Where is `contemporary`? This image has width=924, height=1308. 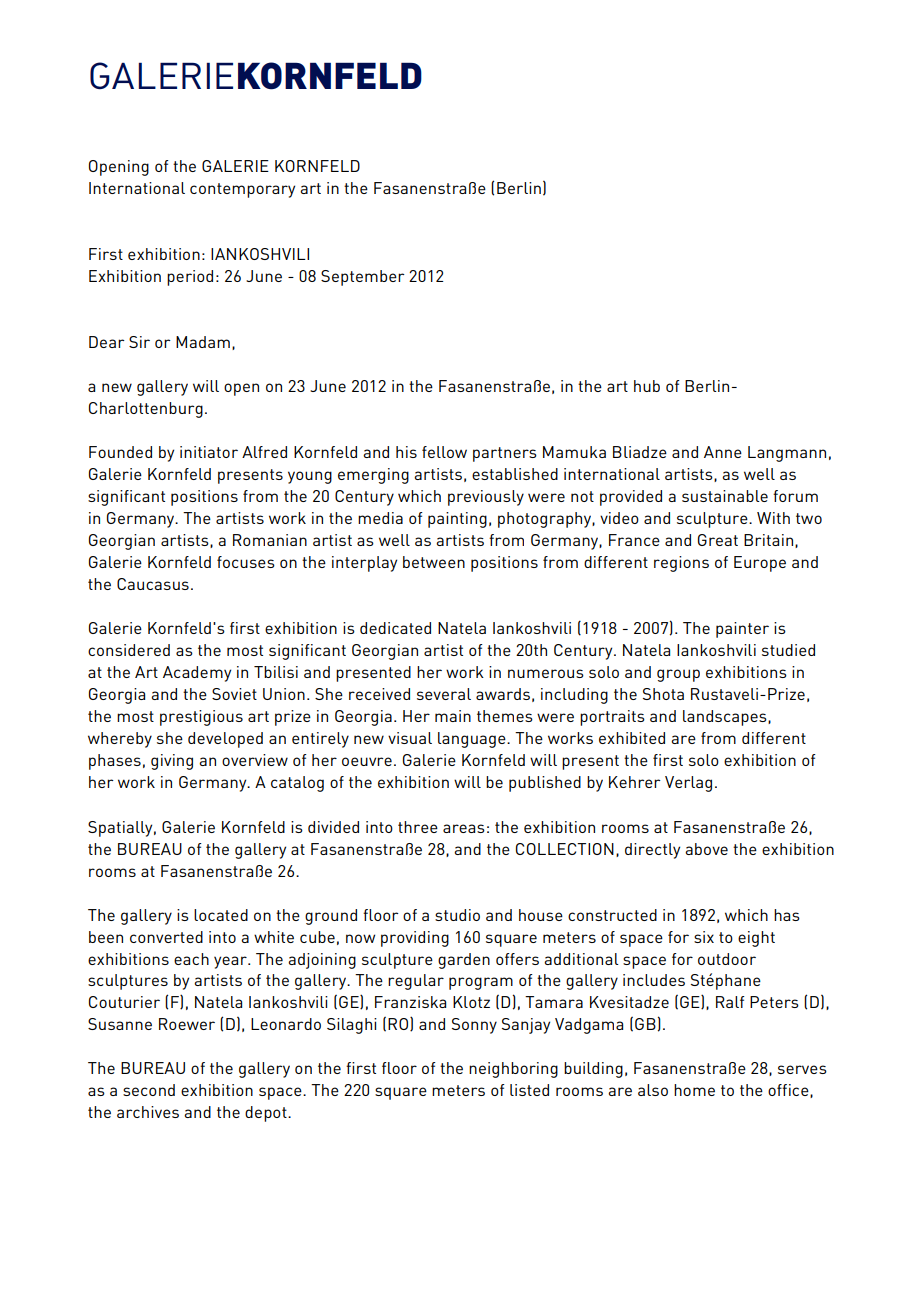
contemporary is located at coordinates (242, 190).
